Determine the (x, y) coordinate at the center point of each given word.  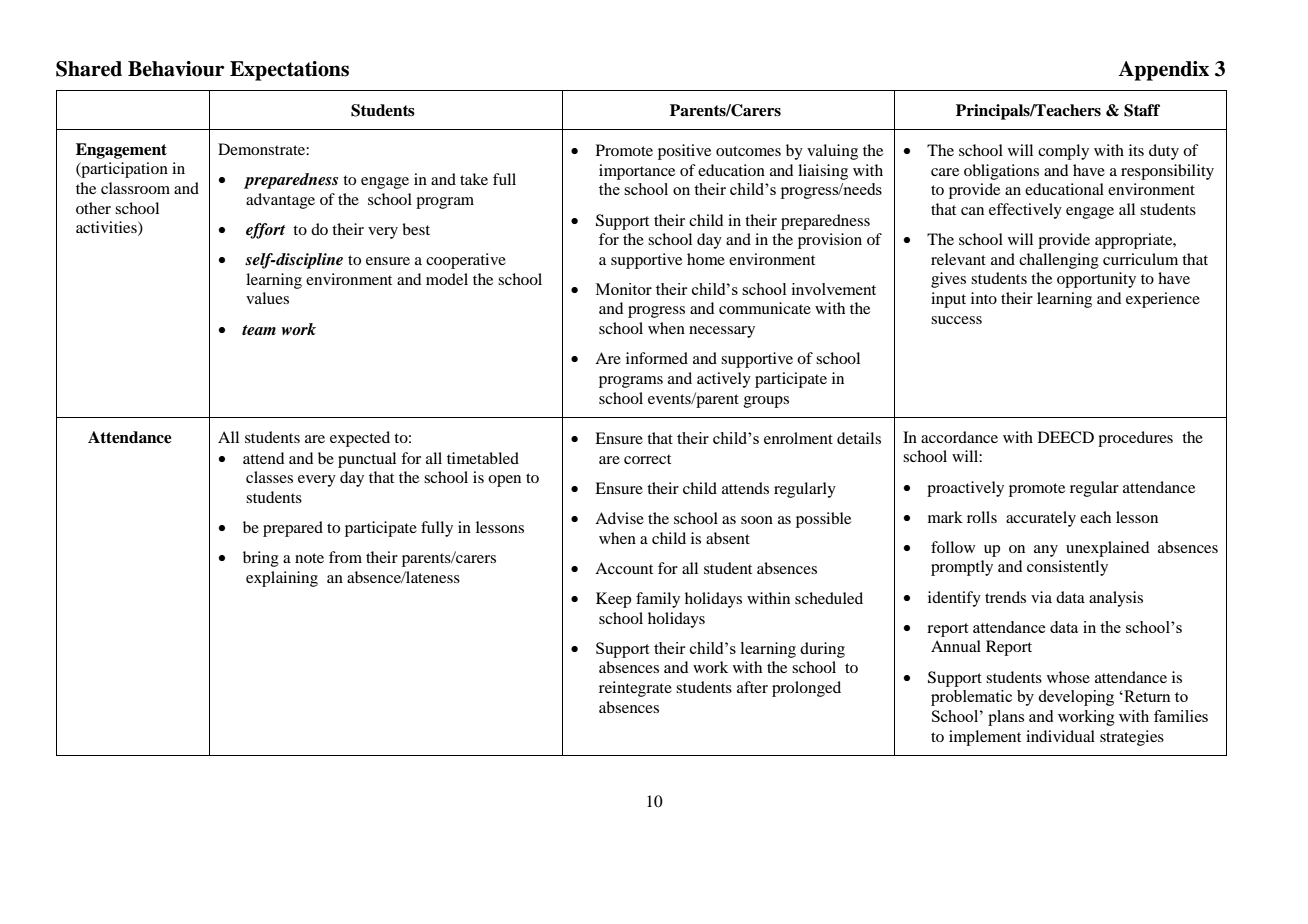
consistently (1067, 568)
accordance (959, 437)
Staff (1142, 110)
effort (265, 231)
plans (1006, 718)
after (752, 687)
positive (684, 152)
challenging (1059, 261)
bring (261, 559)
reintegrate (635, 689)
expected (360, 439)
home (706, 259)
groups (766, 402)
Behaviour (176, 69)
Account (624, 568)
